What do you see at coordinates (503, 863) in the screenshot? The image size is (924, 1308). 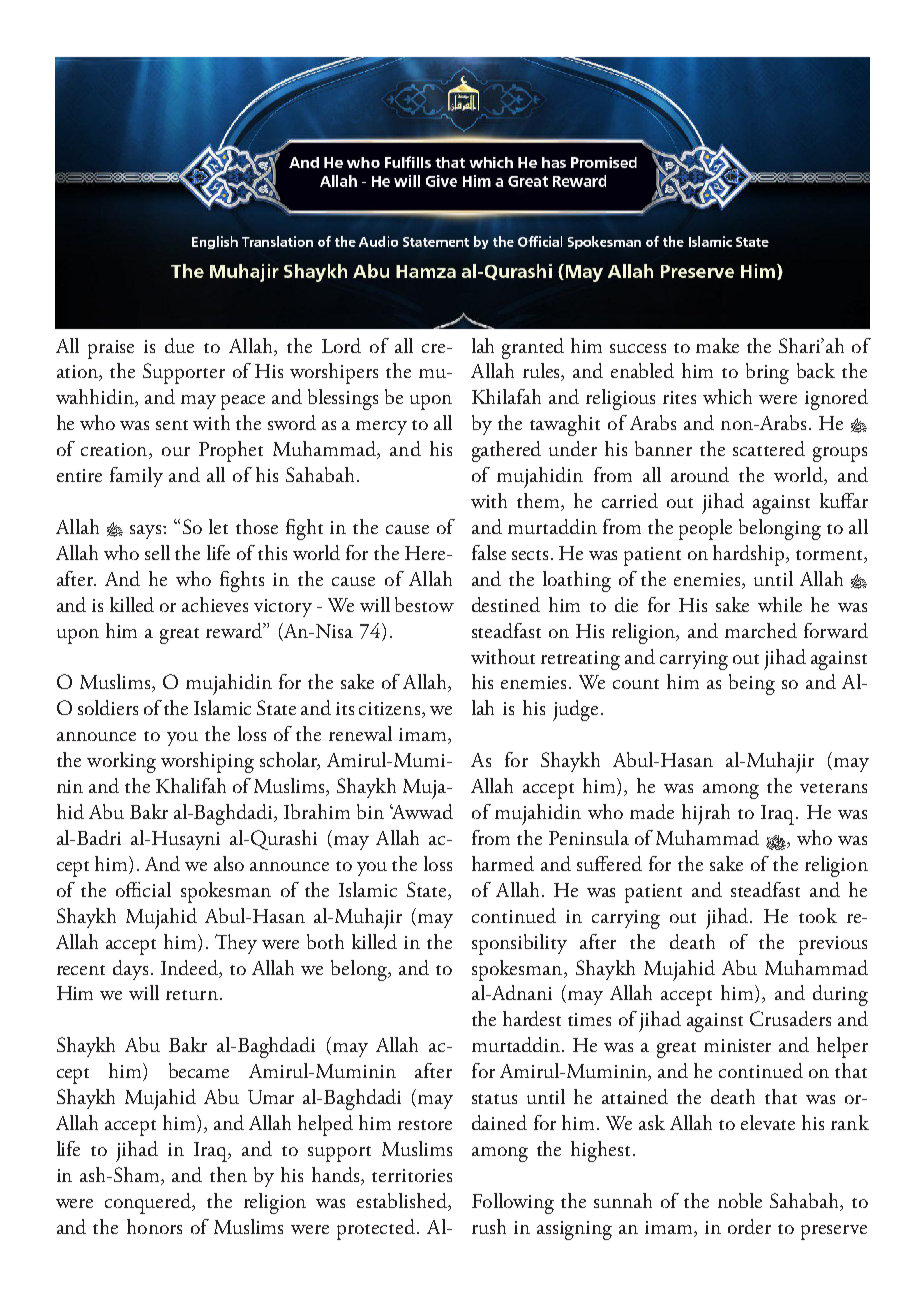 I see `harmed` at bounding box center [503, 863].
